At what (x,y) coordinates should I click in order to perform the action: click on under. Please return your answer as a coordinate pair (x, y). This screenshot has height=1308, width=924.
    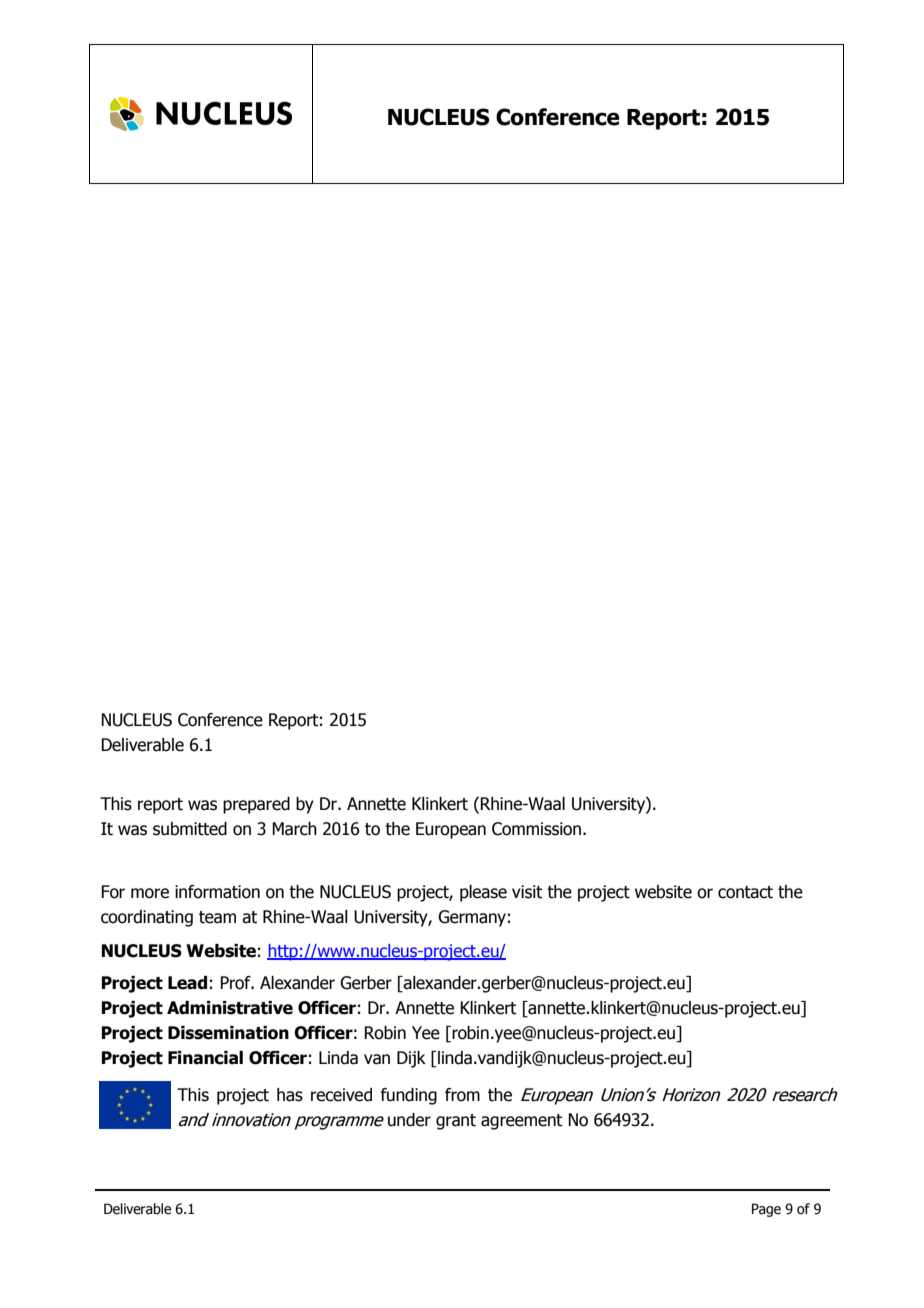
    Looking at the image, I should click on (409, 1120).
